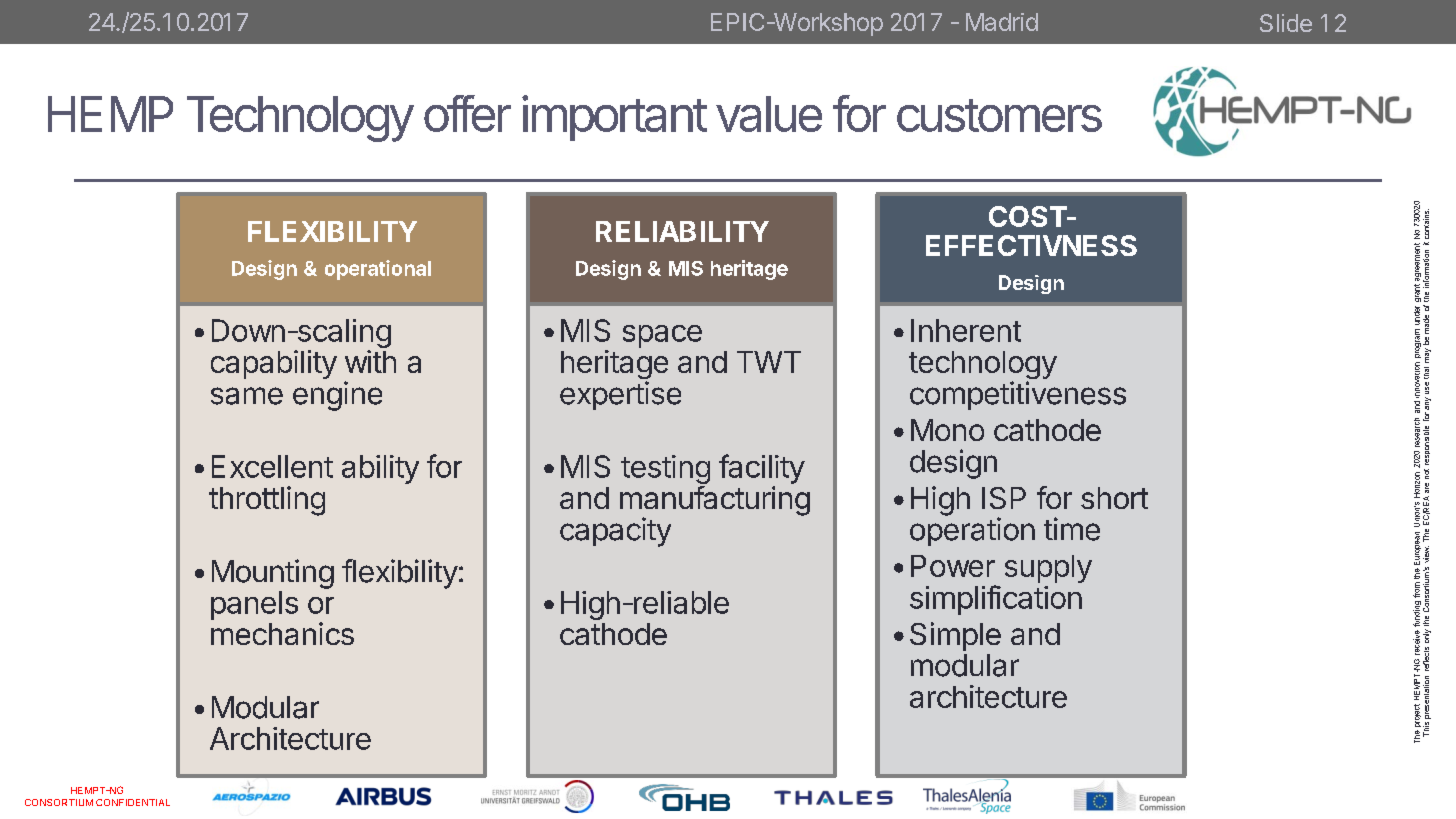  Describe the element at coordinates (769, 114) in the image. I see `value` at that location.
